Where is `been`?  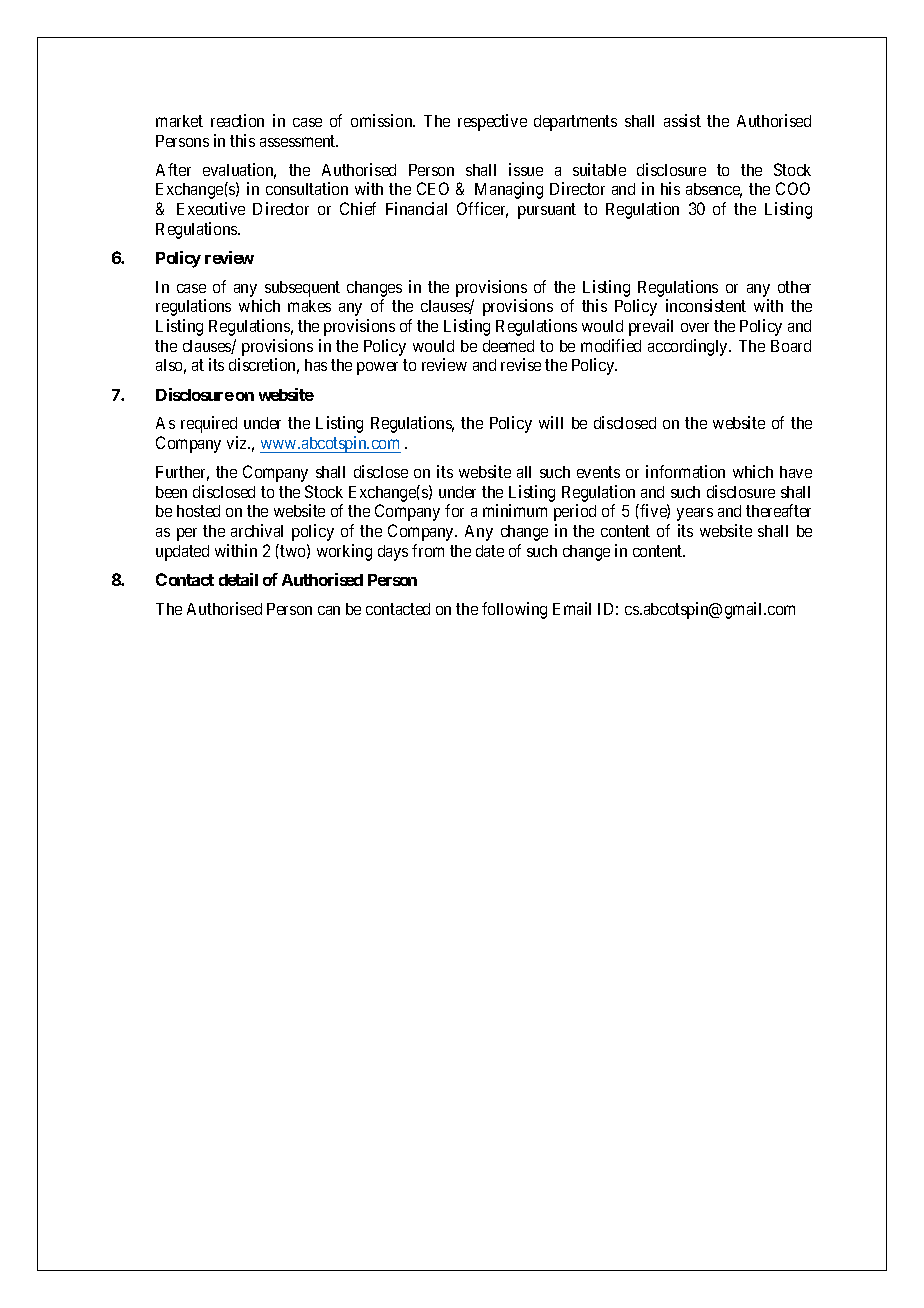 been is located at coordinates (171, 492).
